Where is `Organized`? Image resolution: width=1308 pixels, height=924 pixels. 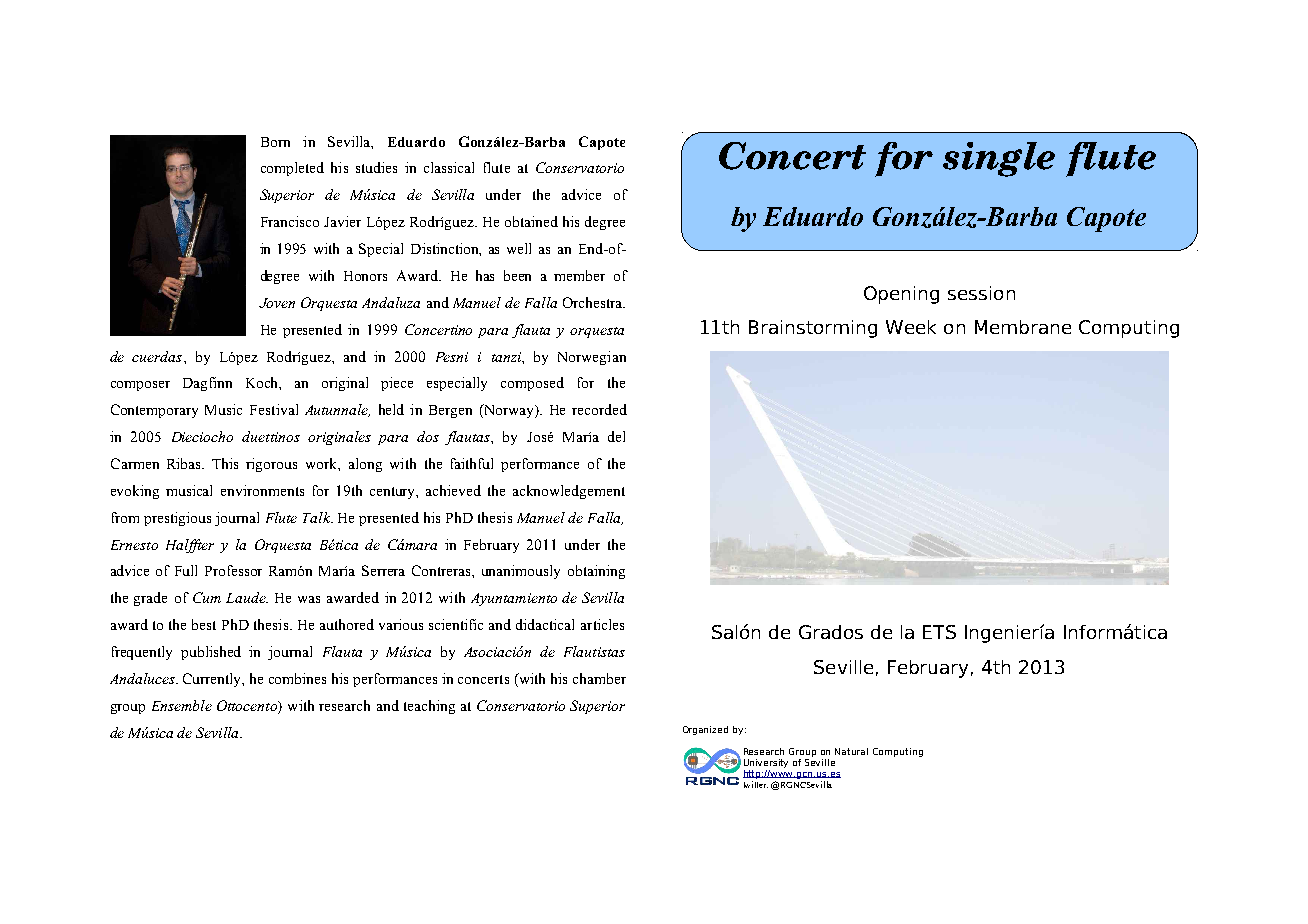 Organized is located at coordinates (705, 730).
